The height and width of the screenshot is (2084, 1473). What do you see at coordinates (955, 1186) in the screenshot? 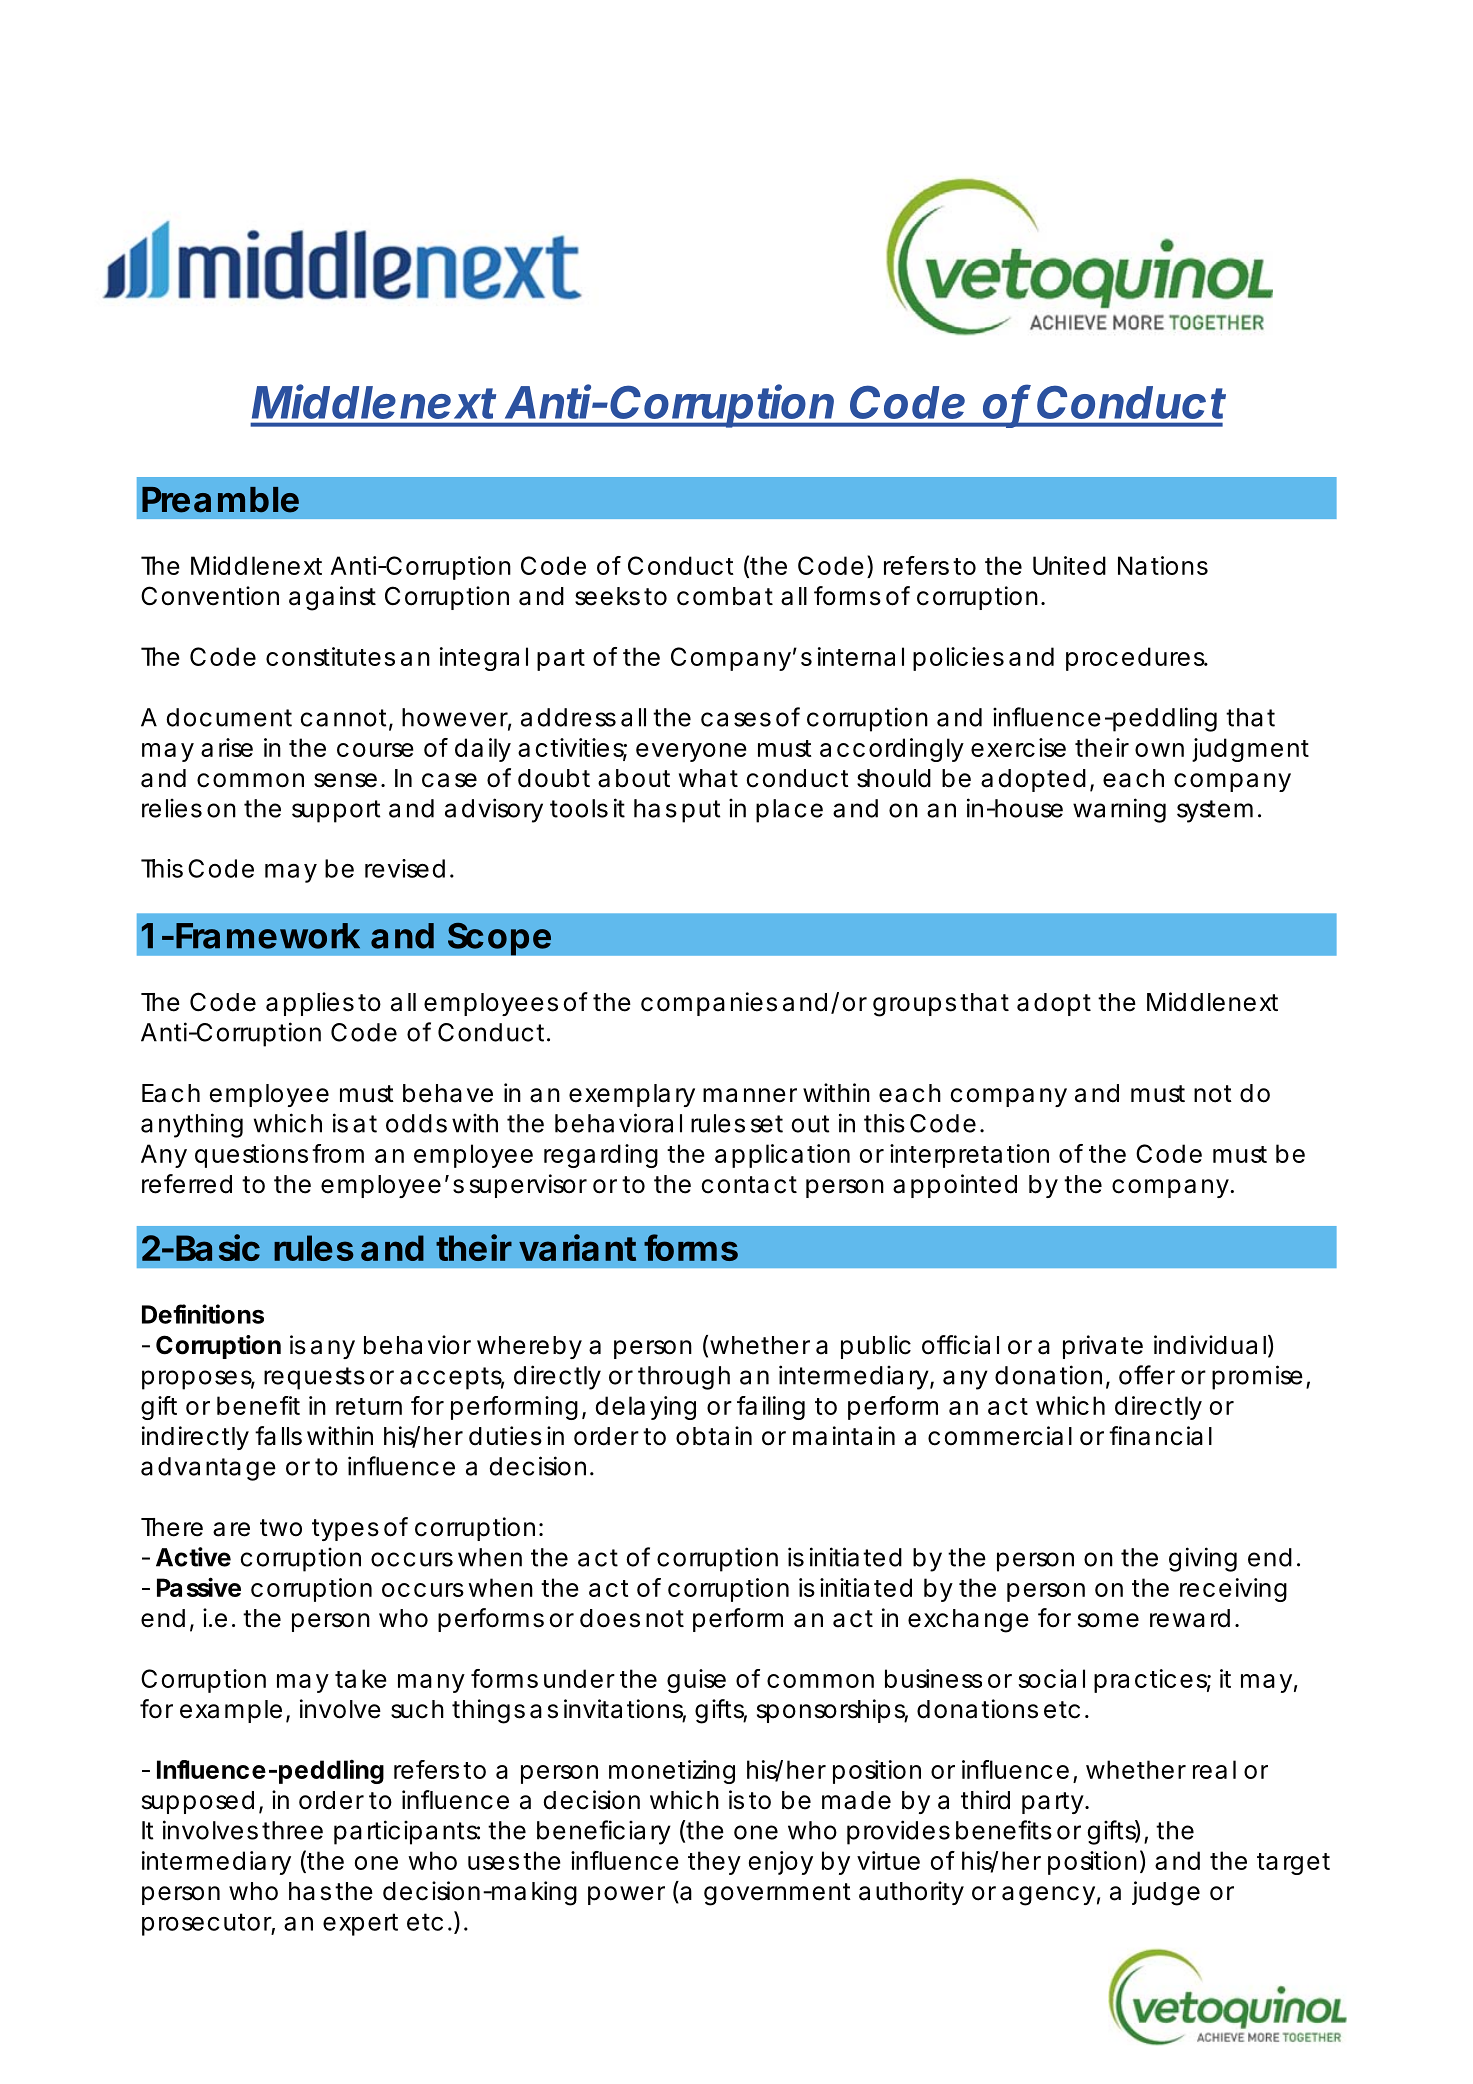
I see `appointed` at bounding box center [955, 1186].
